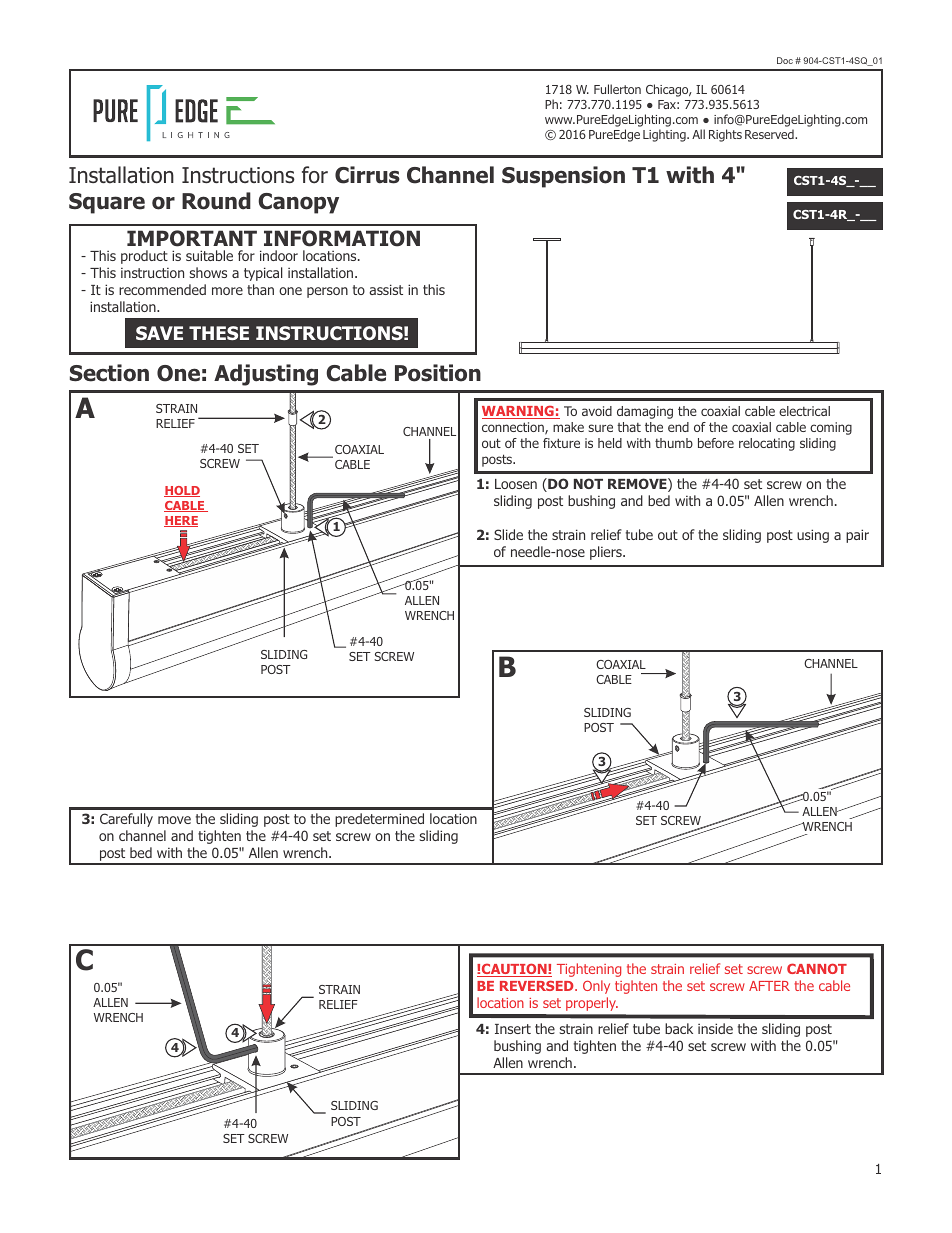 The image size is (952, 1233). I want to click on Fullerton, so click(617, 89).
